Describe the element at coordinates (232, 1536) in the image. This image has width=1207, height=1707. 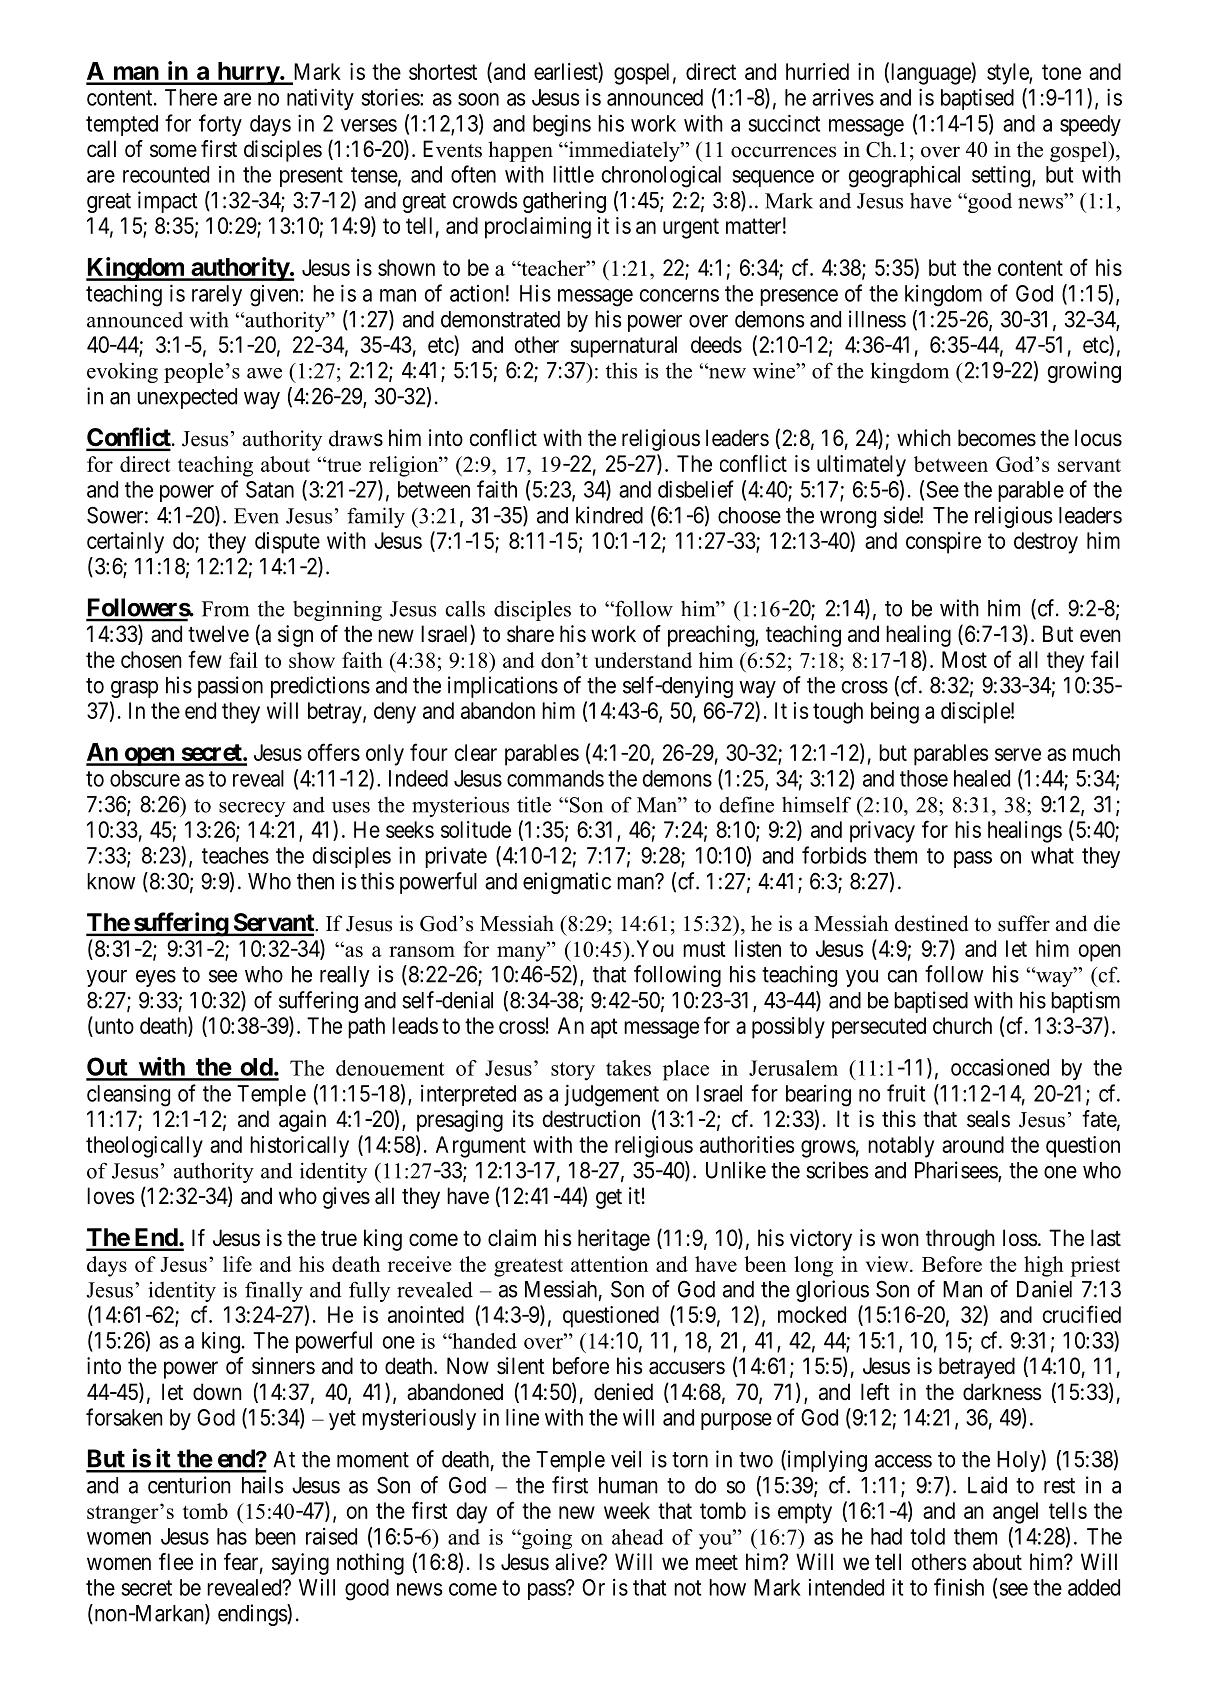
I see `has` at that location.
